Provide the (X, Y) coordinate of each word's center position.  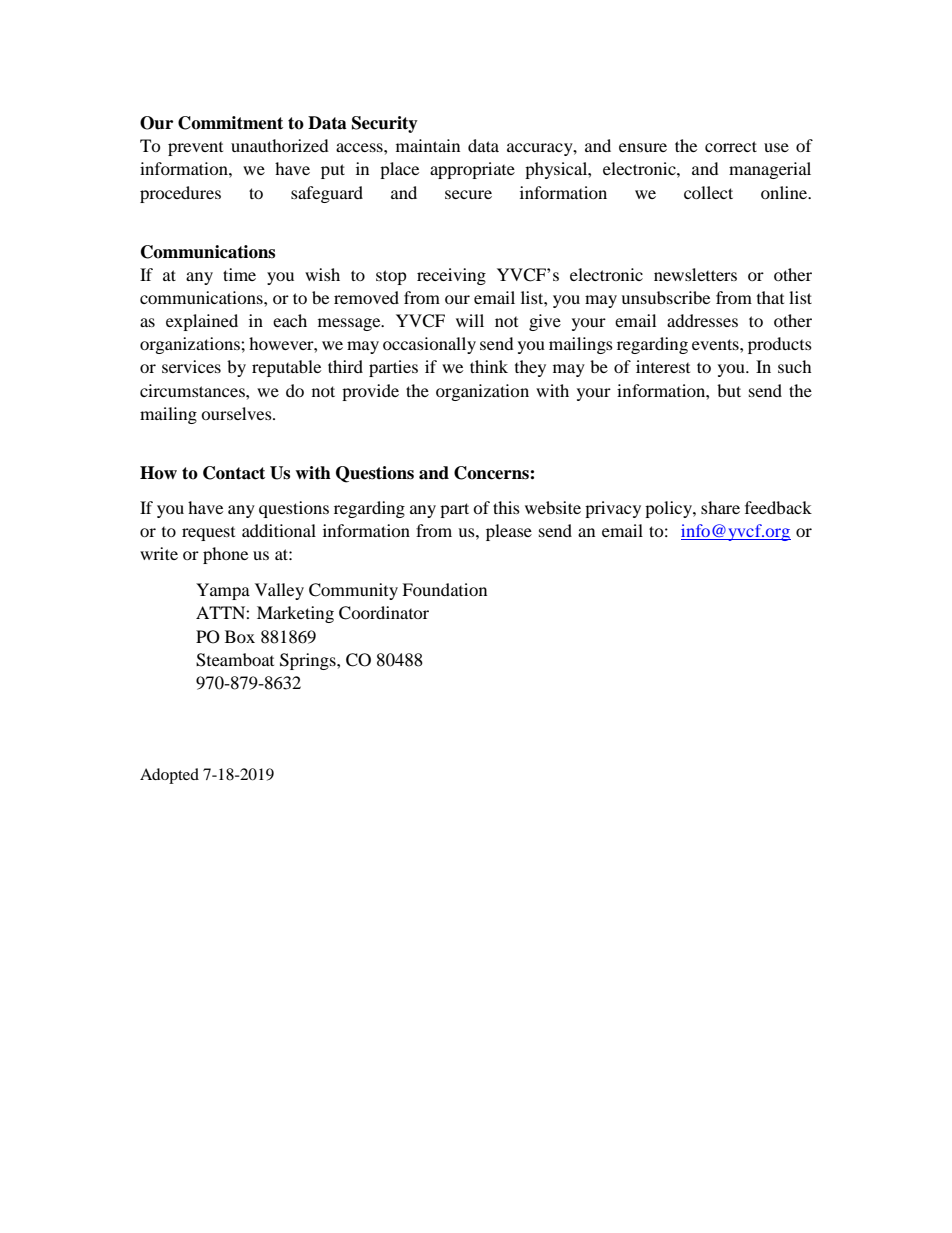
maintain (428, 145)
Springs (309, 661)
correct (731, 146)
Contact (234, 473)
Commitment (230, 123)
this (506, 507)
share (720, 507)
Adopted (169, 776)
